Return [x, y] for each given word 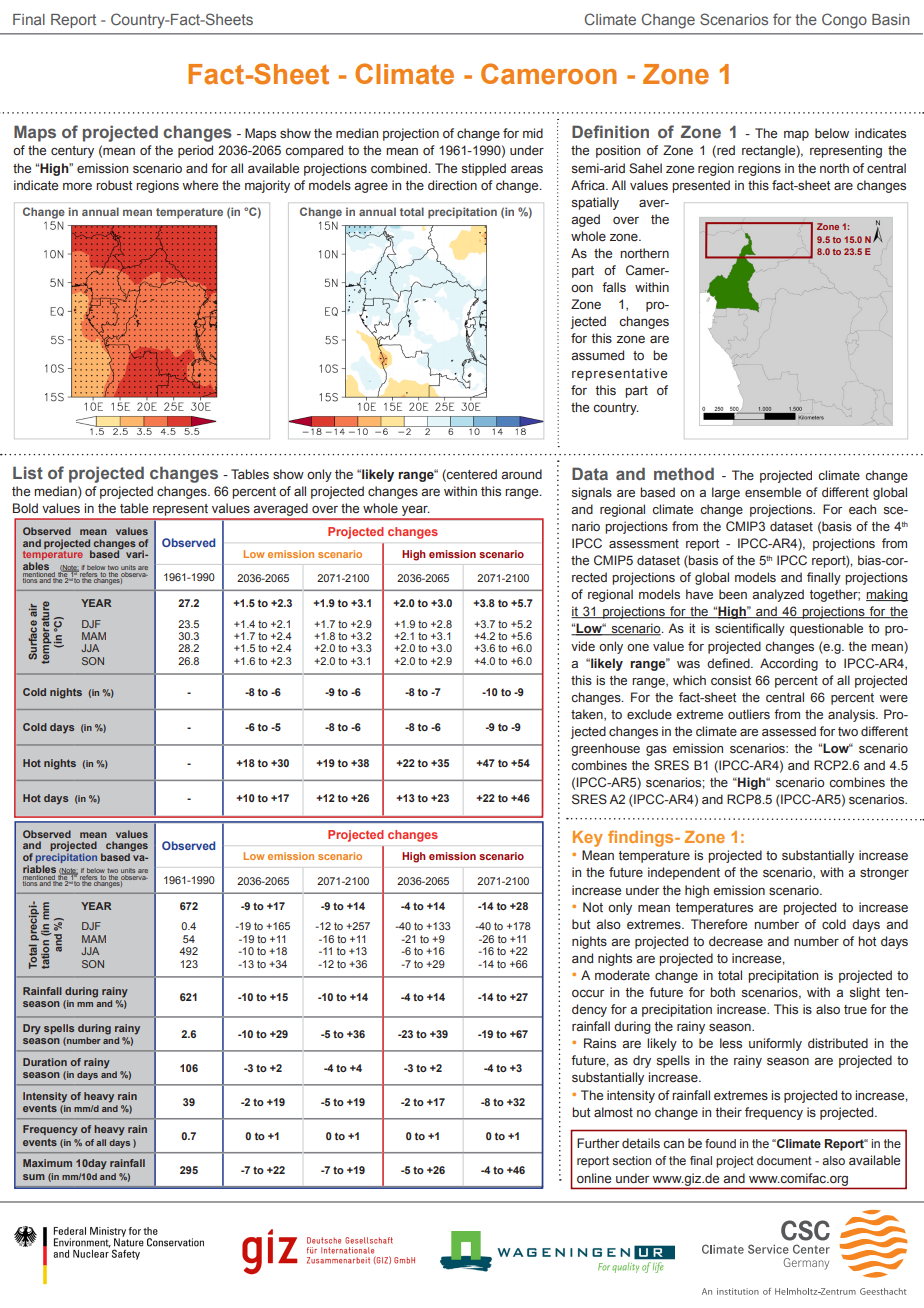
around [521, 474]
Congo [844, 21]
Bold [25, 508]
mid [533, 133]
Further [598, 1143]
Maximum [47, 1163]
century [72, 152]
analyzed [778, 595]
